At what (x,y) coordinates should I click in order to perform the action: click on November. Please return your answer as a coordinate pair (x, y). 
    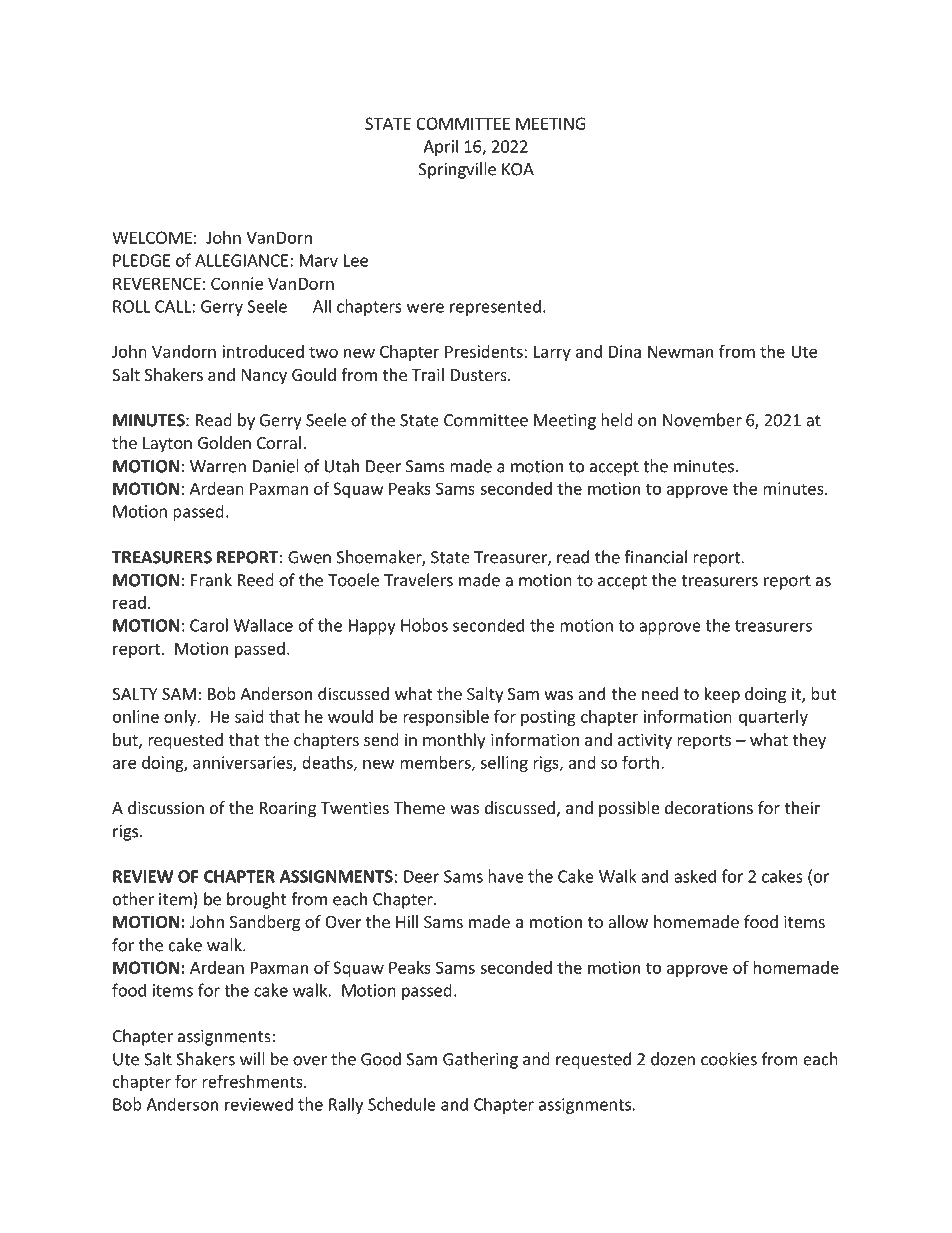
    Looking at the image, I should click on (702, 420).
